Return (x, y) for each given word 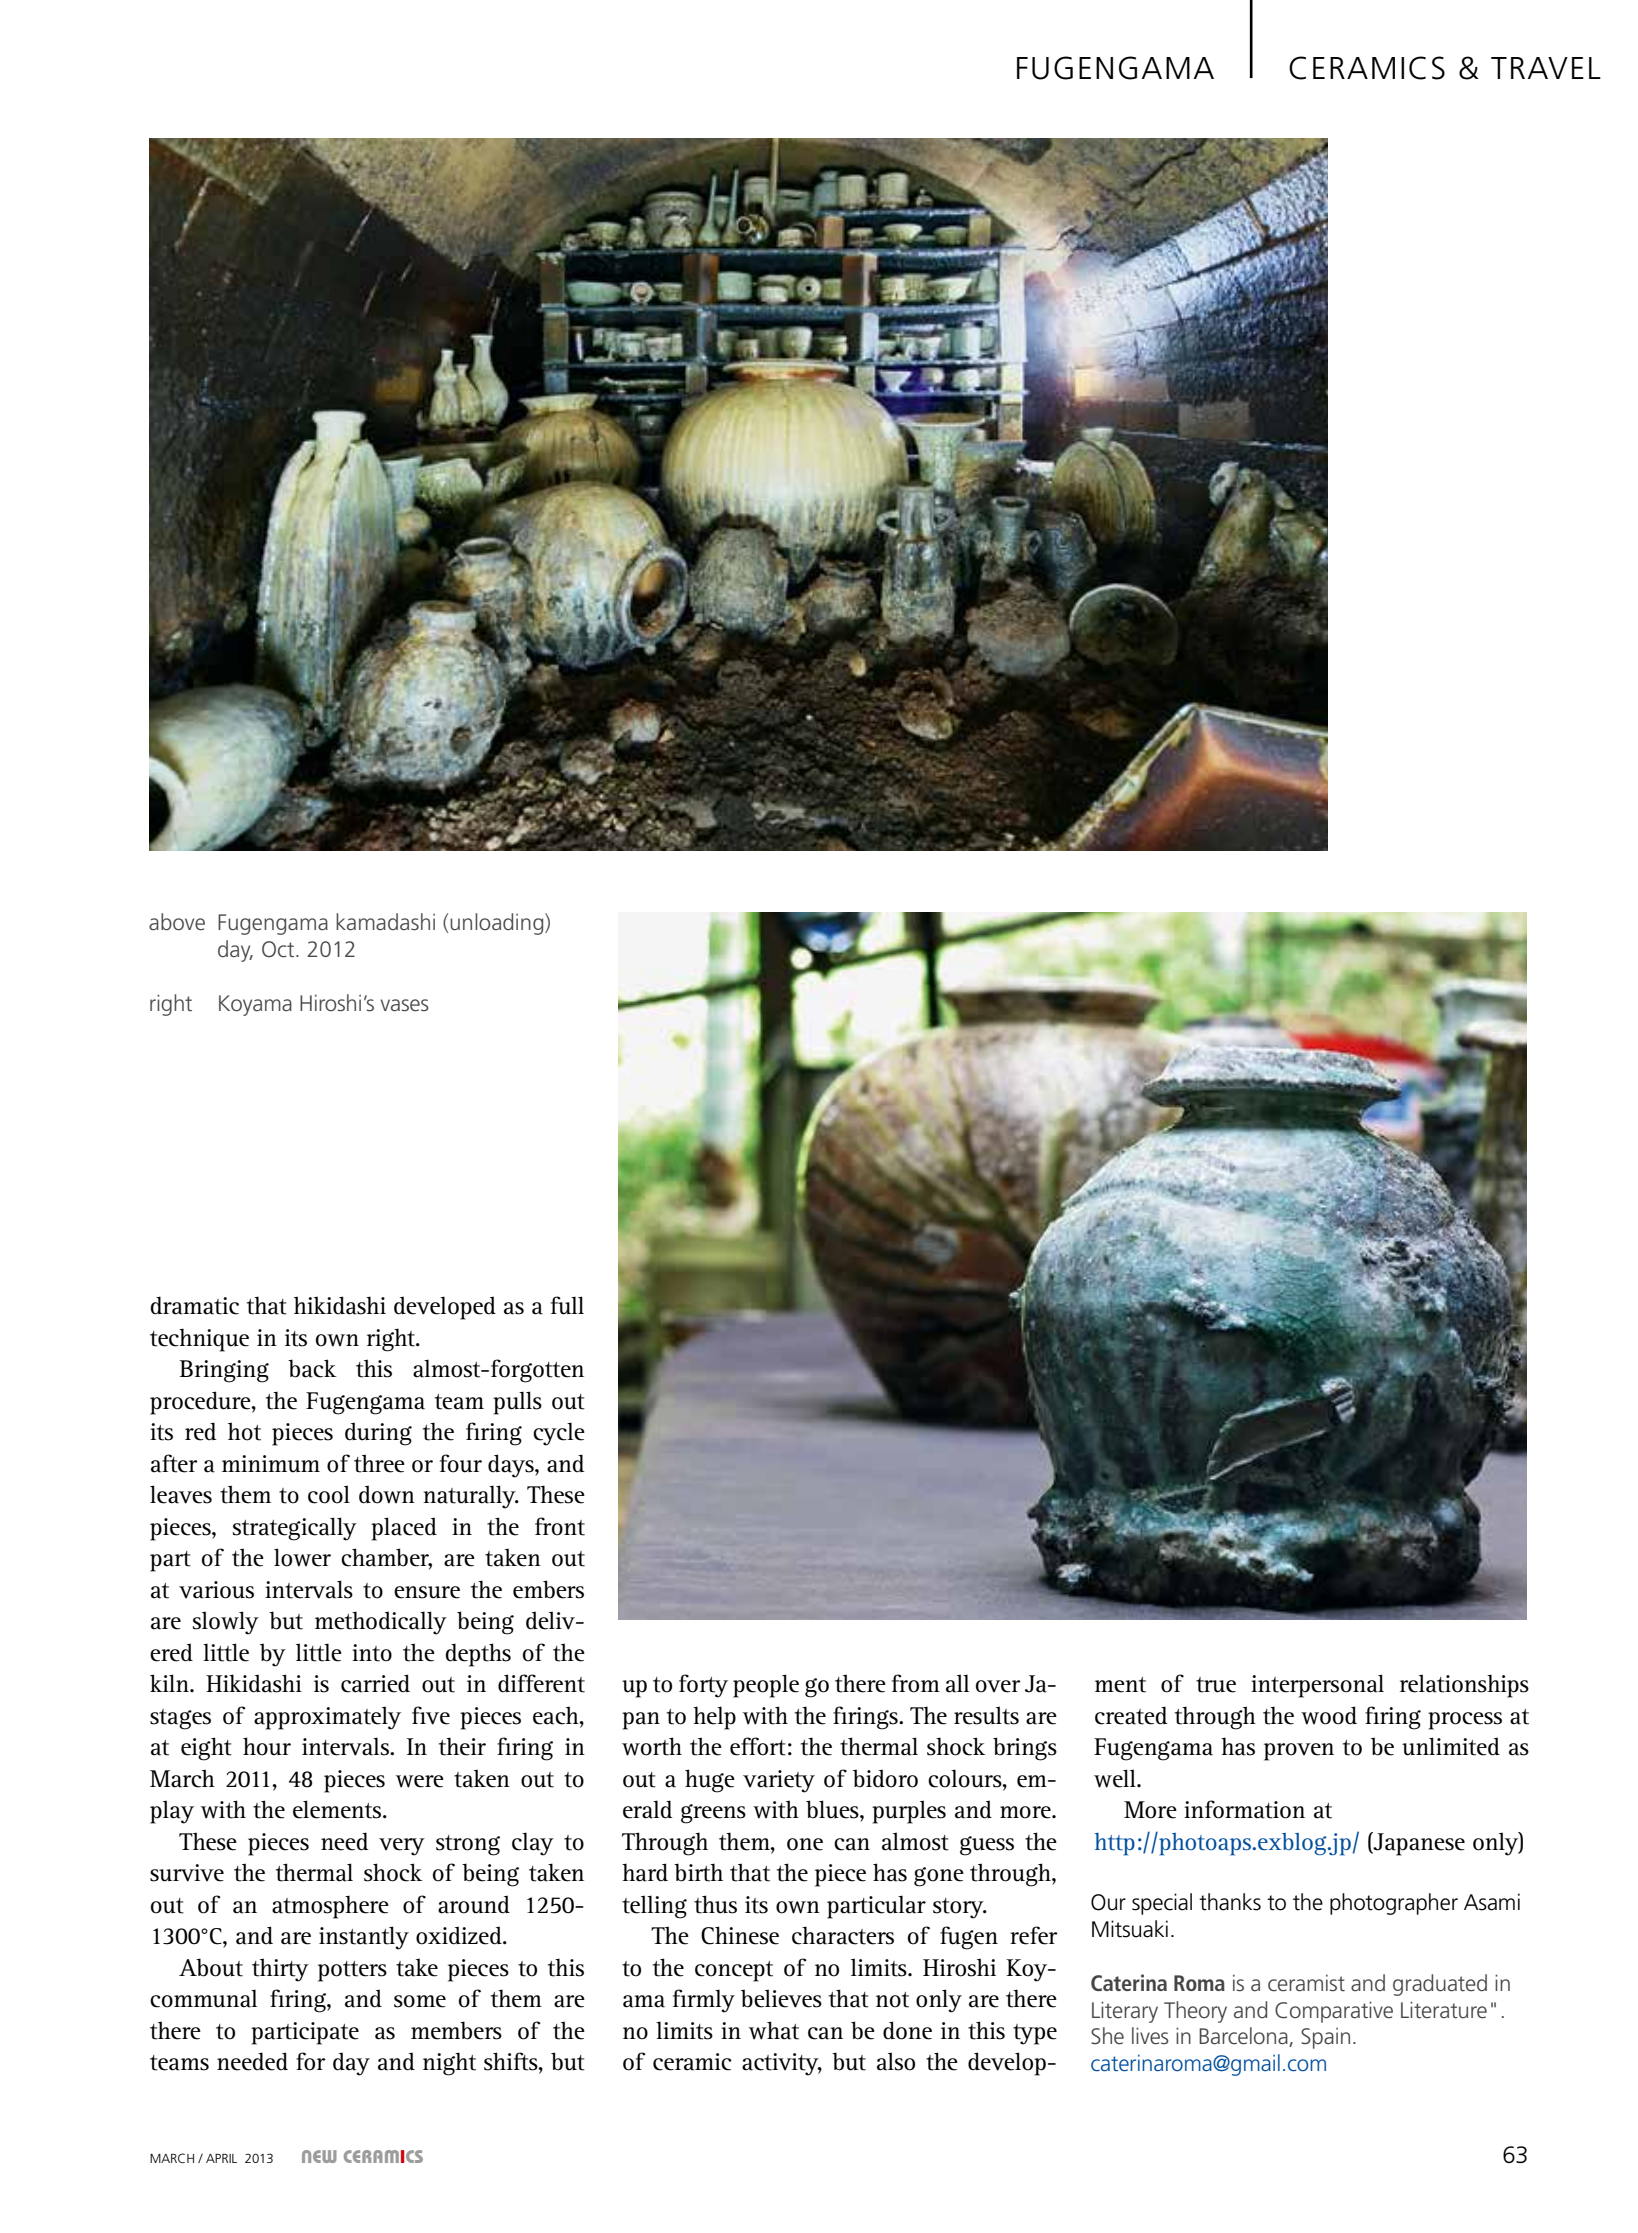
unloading (498, 924)
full (567, 1305)
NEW (319, 2156)
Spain (1325, 2038)
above (177, 921)
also (896, 2061)
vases (405, 1005)
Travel (1546, 68)
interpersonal (1317, 1686)
